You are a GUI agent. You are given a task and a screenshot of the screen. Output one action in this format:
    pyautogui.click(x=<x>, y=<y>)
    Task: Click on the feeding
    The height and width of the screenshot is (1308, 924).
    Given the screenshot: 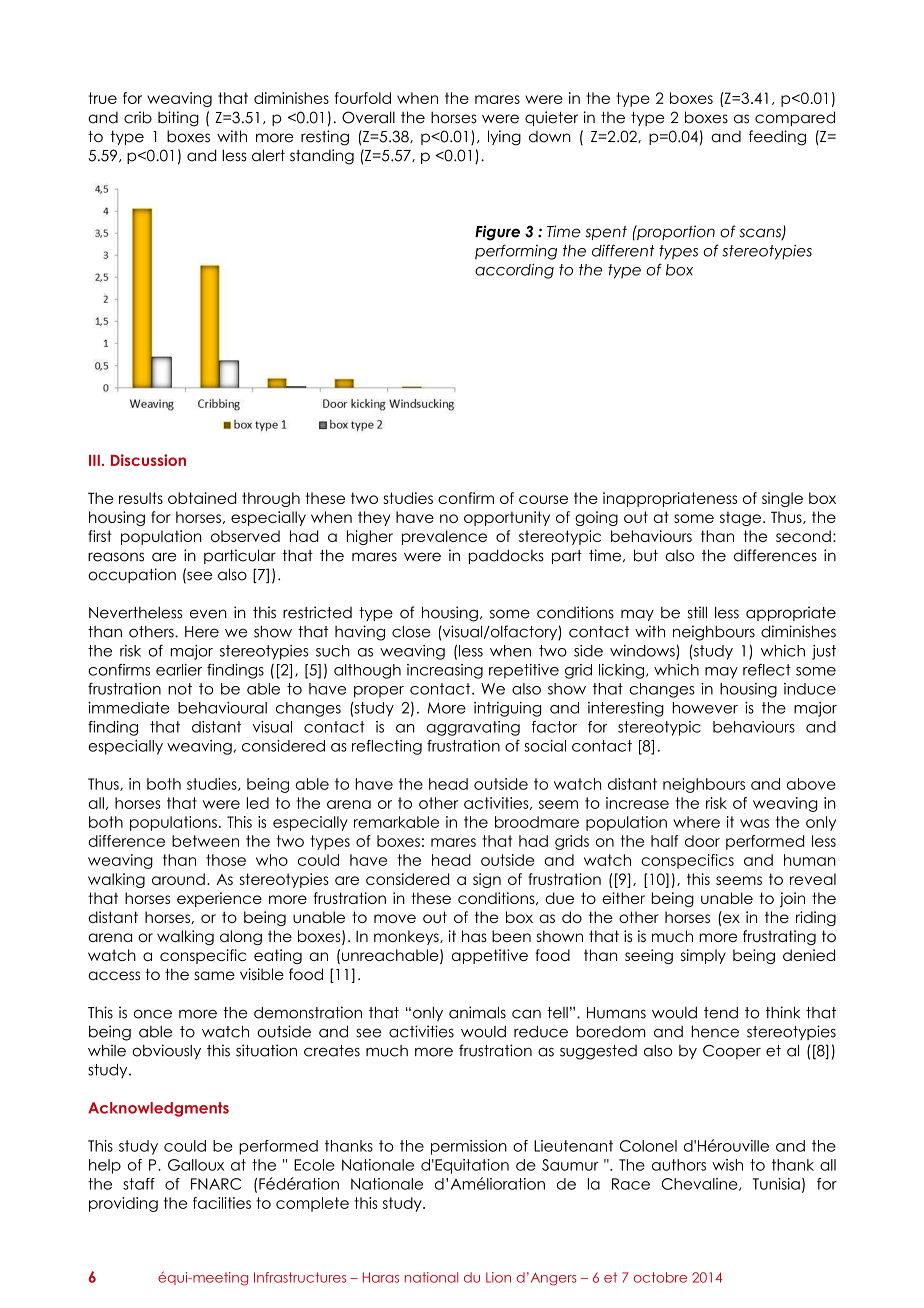 What is the action you would take?
    pyautogui.click(x=777, y=138)
